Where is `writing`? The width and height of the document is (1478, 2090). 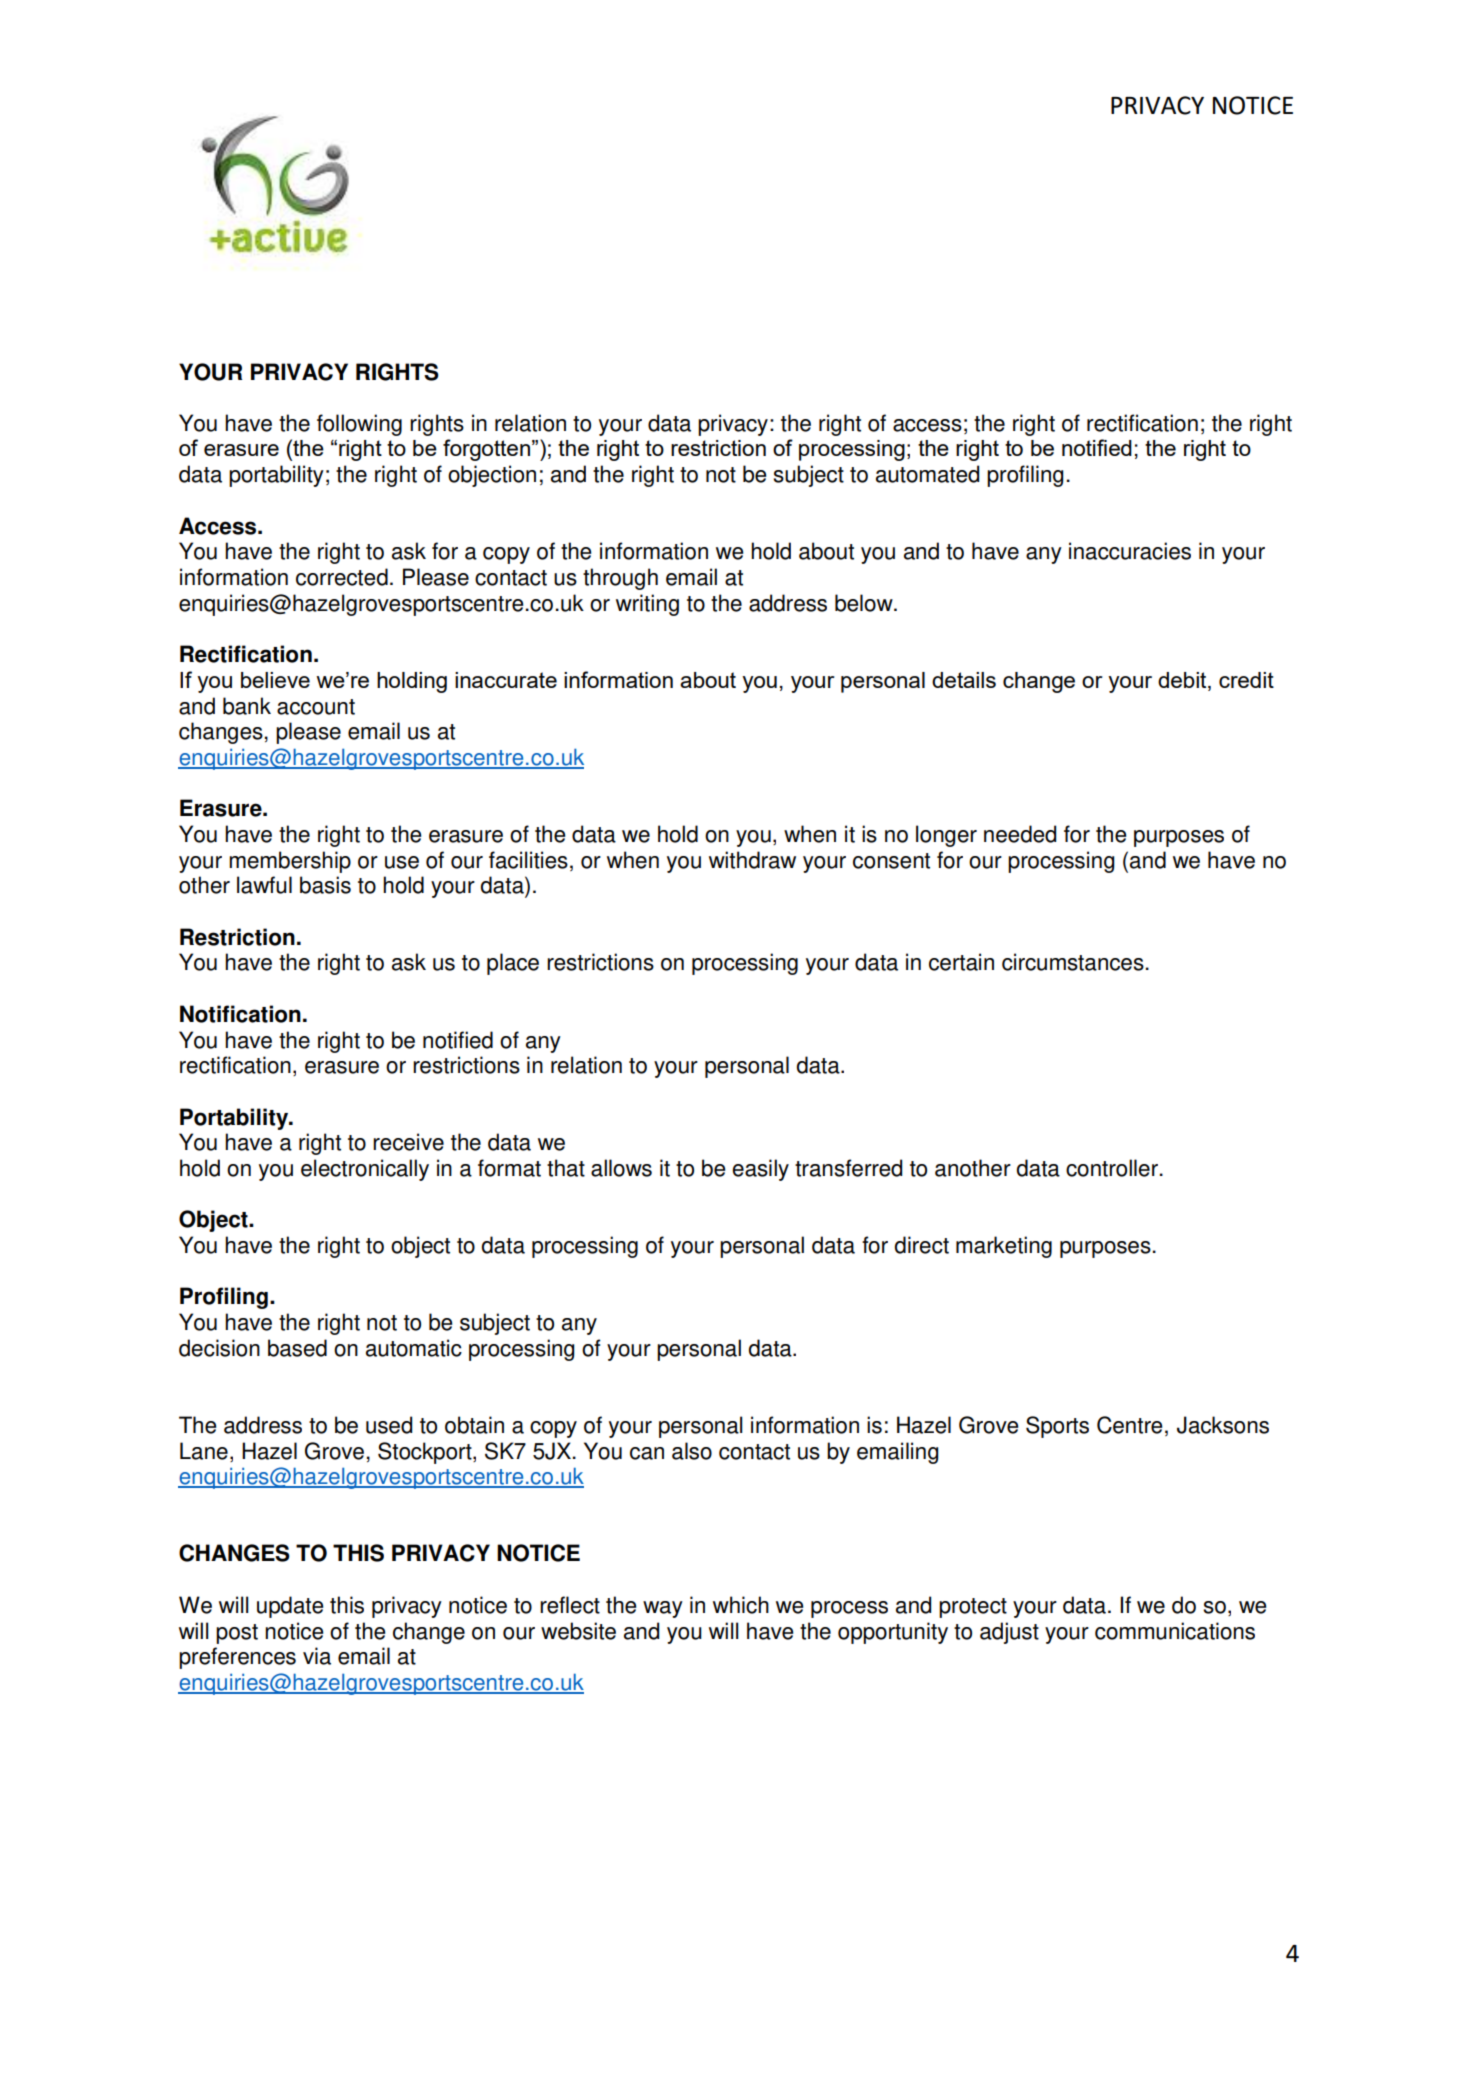
writing is located at coordinates (647, 605).
